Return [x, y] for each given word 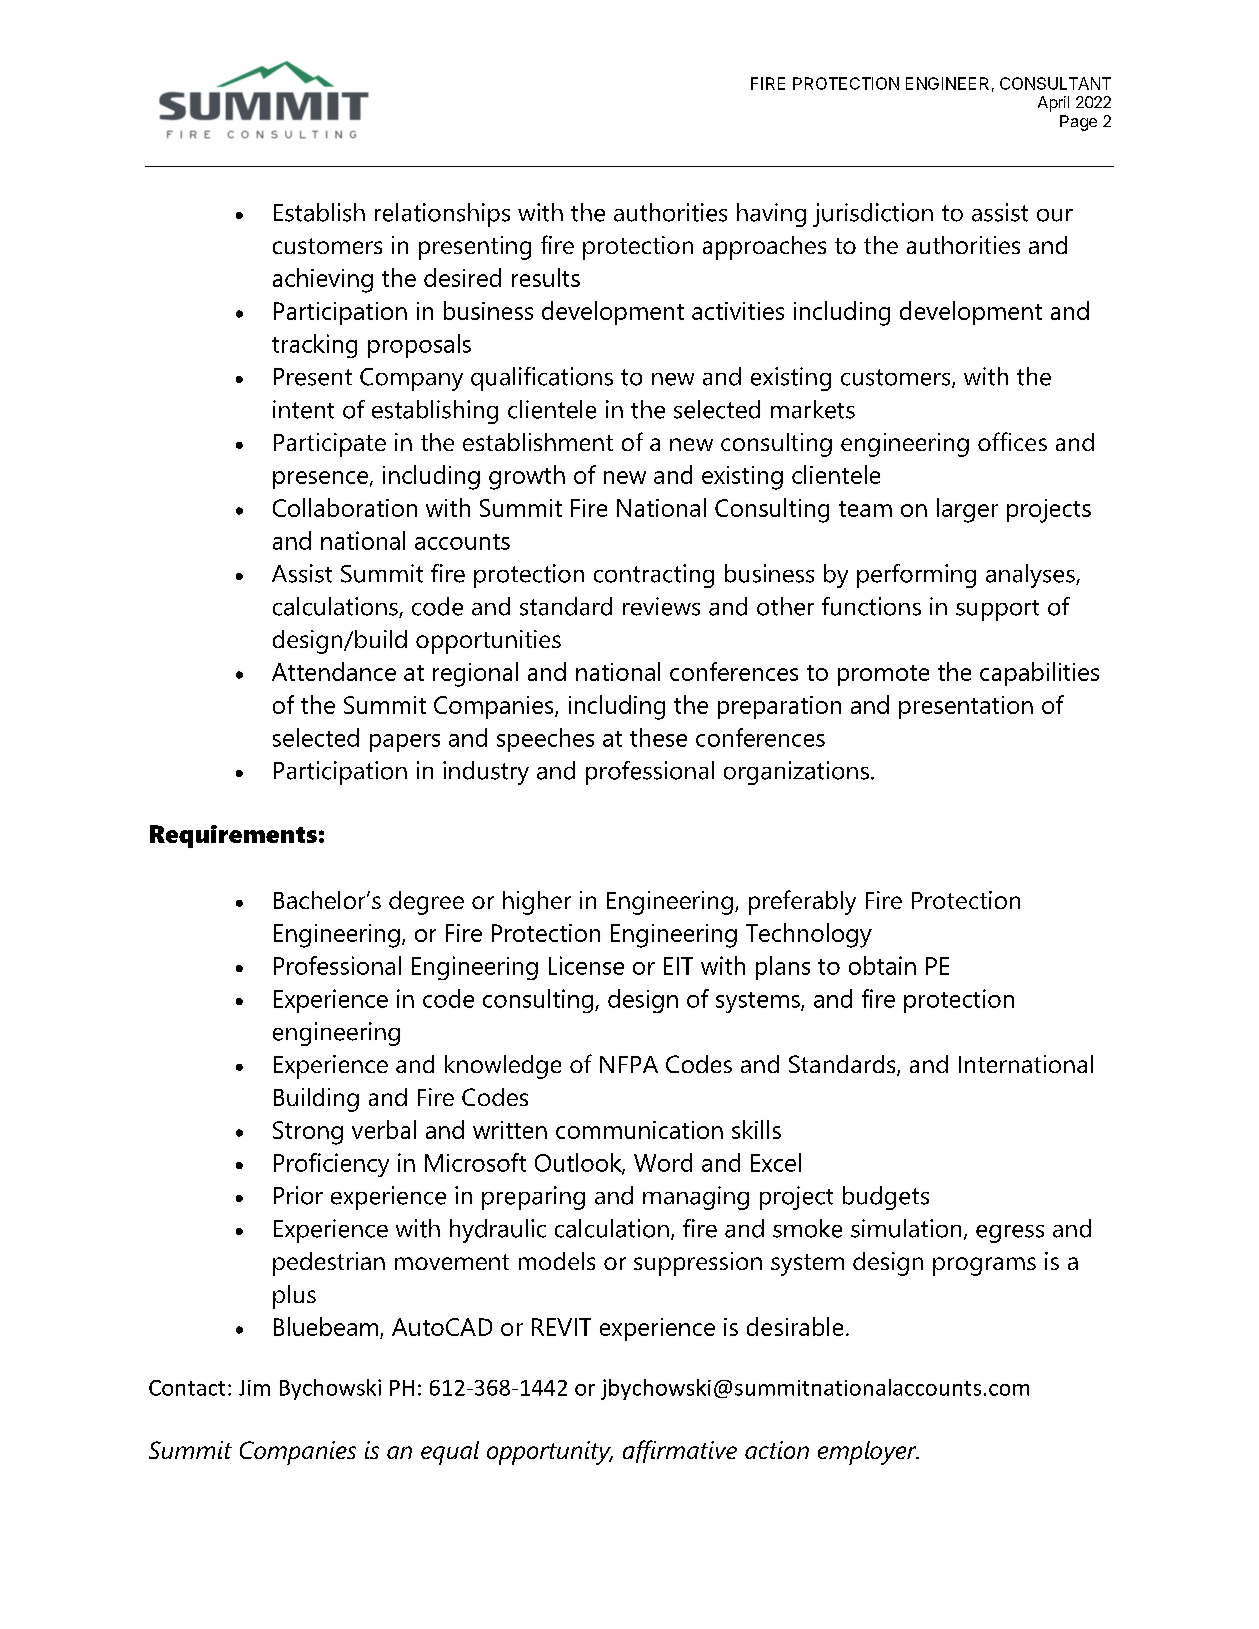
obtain [882, 965]
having [771, 215]
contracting [654, 576]
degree [426, 903]
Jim [254, 1388]
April [1053, 104]
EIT [678, 966]
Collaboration [345, 507]
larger [967, 510]
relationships [442, 215]
